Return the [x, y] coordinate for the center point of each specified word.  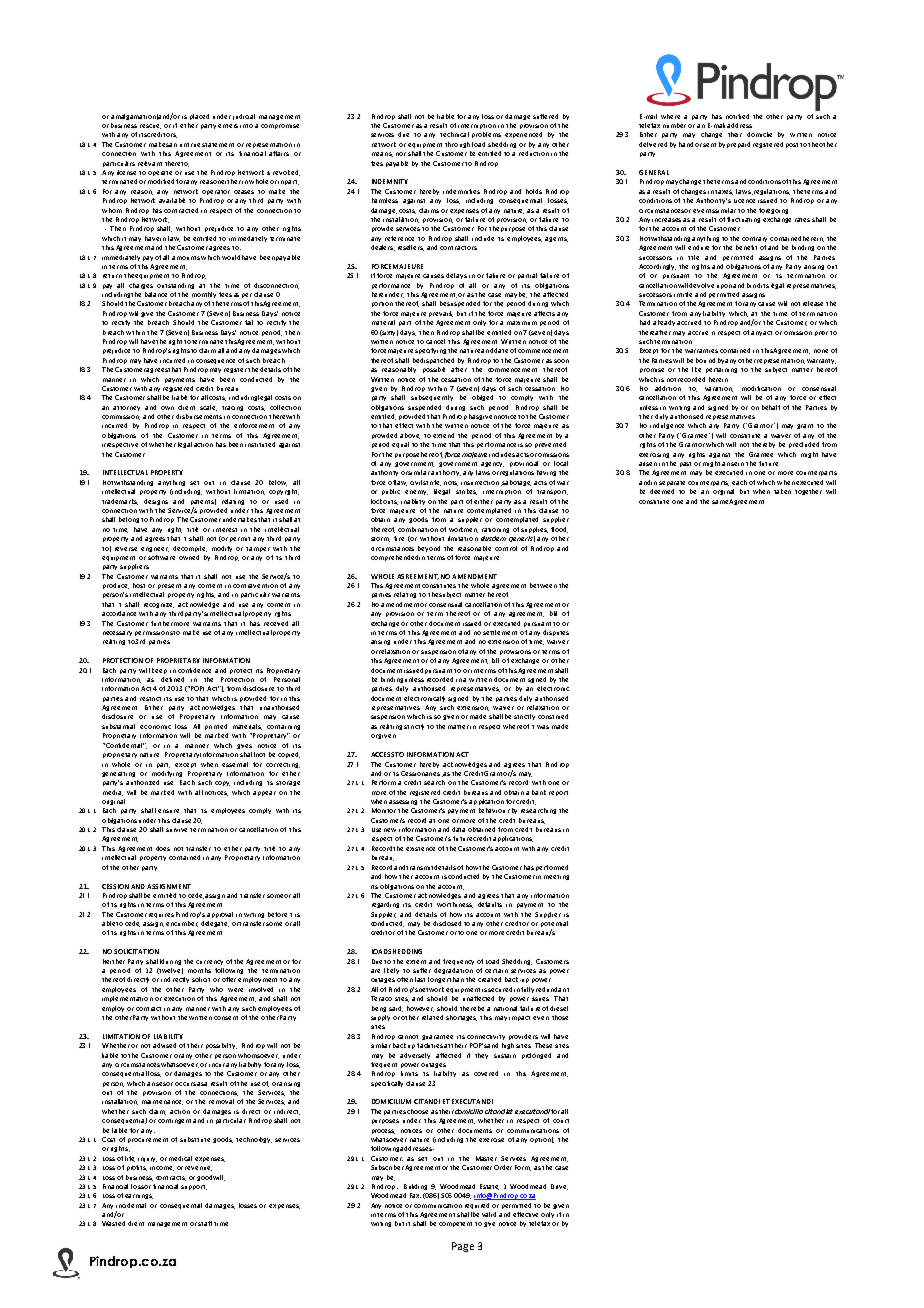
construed [553, 716]
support [194, 1187]
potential [554, 925]
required [477, 1206]
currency [209, 962]
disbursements [199, 416]
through [457, 145]
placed [199, 117]
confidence [194, 670]
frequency [458, 962]
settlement [500, 632]
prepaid [738, 145]
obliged [482, 398]
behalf [771, 407]
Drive [559, 1187]
